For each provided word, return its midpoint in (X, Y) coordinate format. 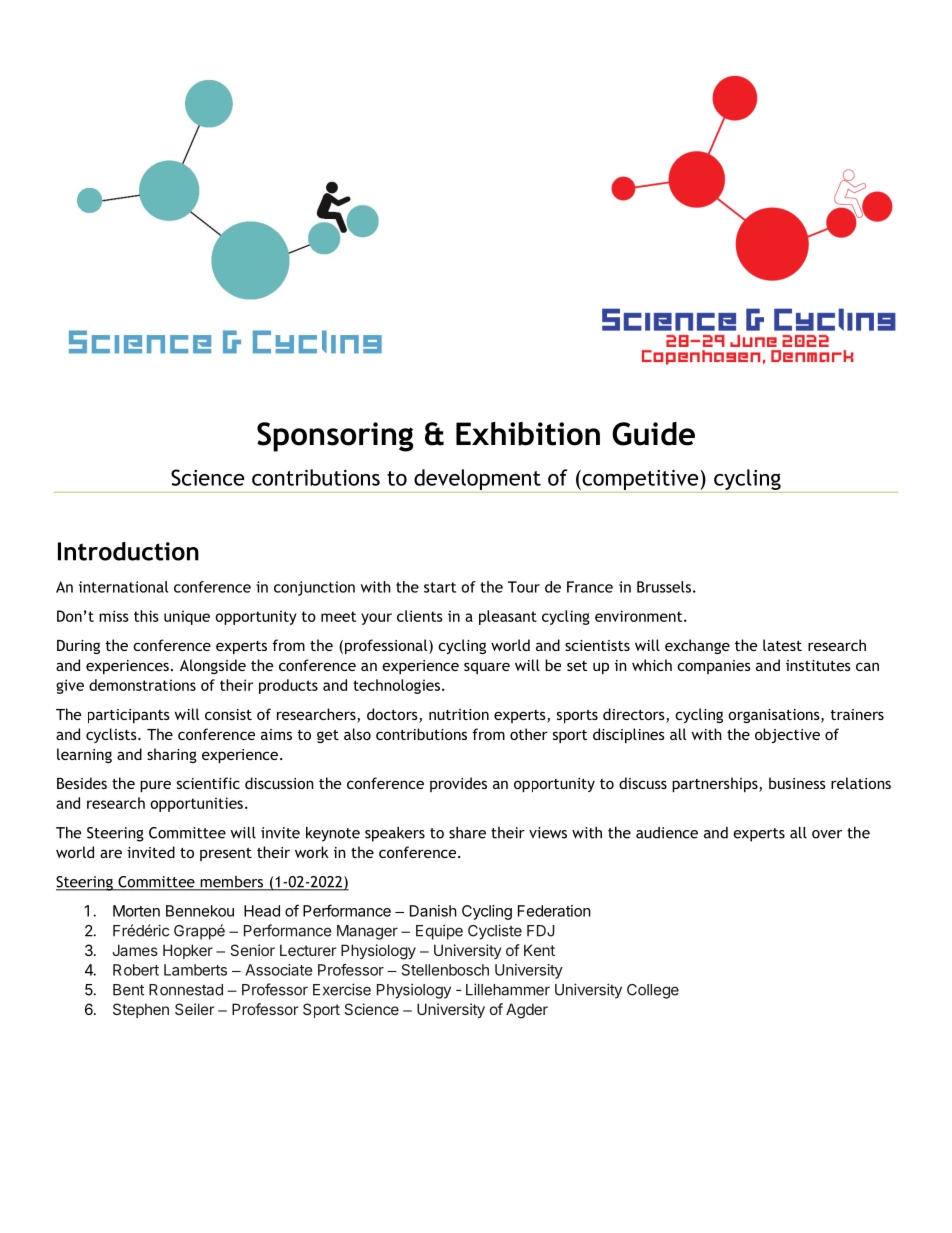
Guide (653, 434)
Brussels (664, 587)
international (123, 587)
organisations (775, 716)
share (467, 833)
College (653, 991)
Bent (128, 990)
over (827, 834)
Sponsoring (335, 437)
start (440, 587)
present (226, 854)
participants (129, 716)
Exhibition (528, 434)
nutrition (459, 714)
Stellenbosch (445, 970)
